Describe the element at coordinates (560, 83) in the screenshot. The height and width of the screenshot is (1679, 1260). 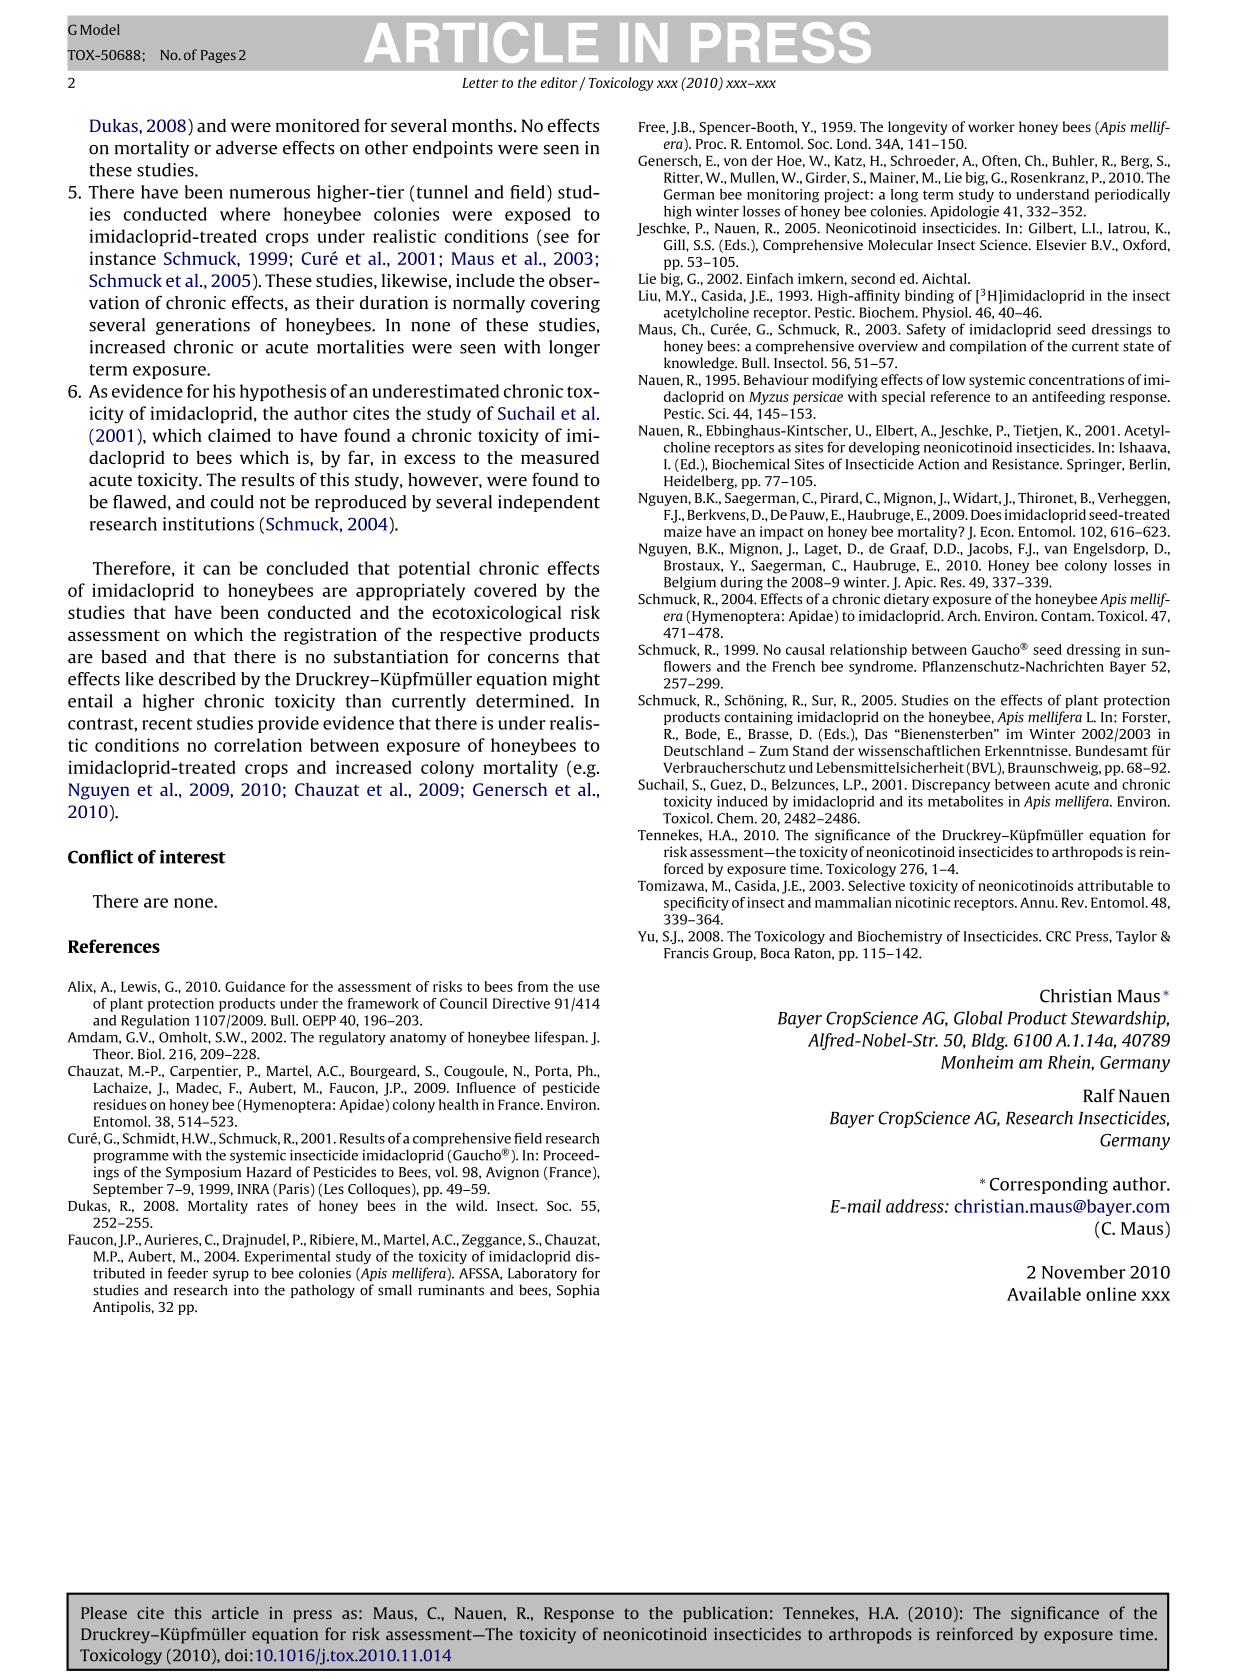
I see `editor` at that location.
